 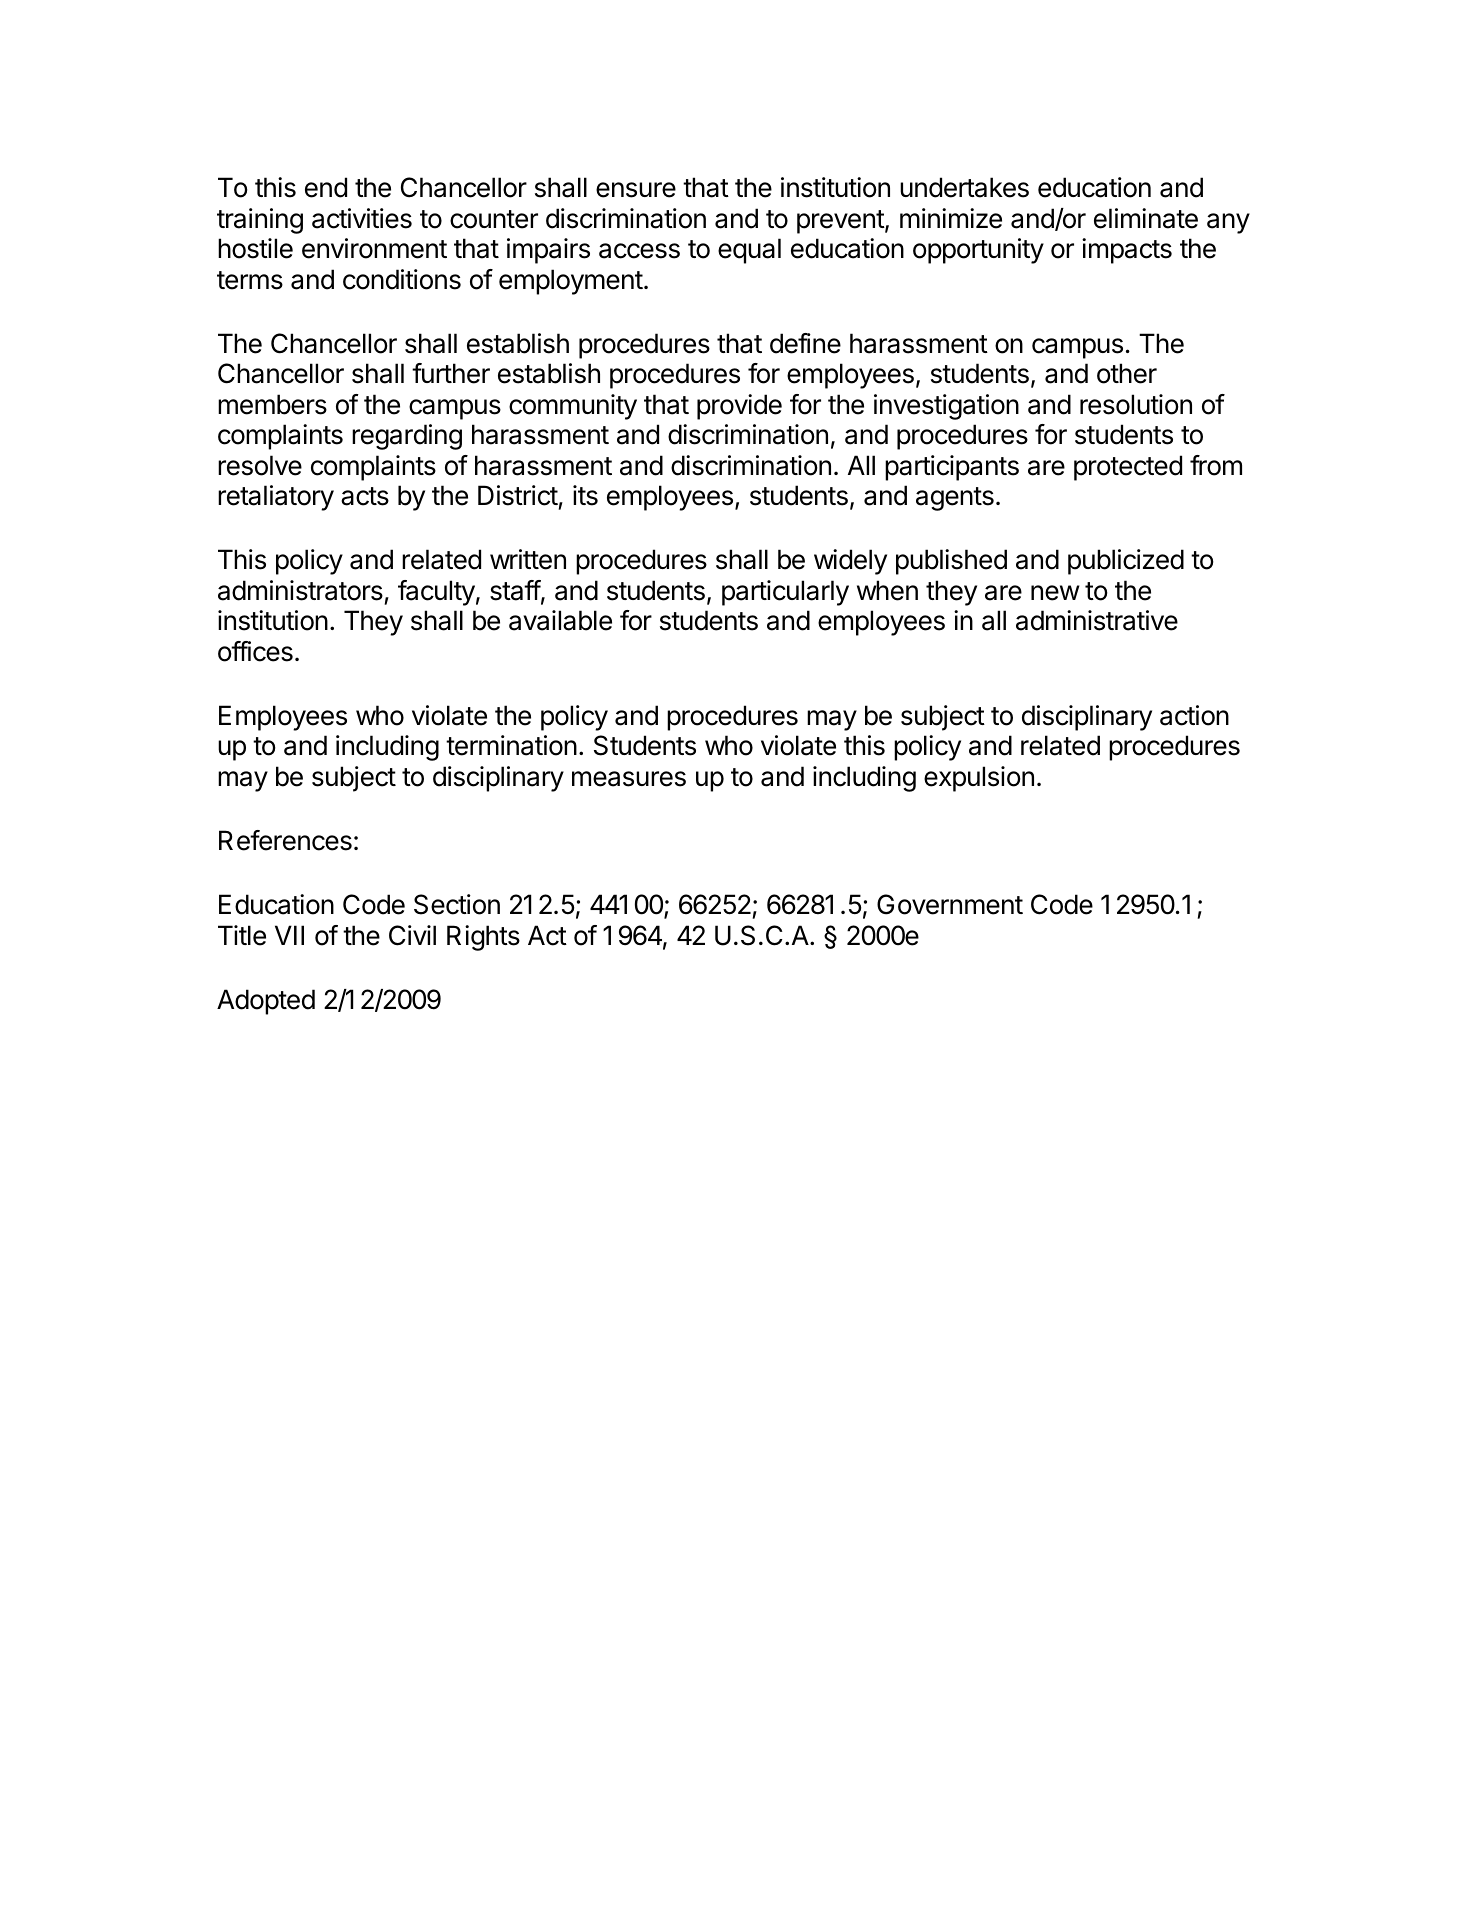 I want to click on administrators, so click(x=300, y=590).
